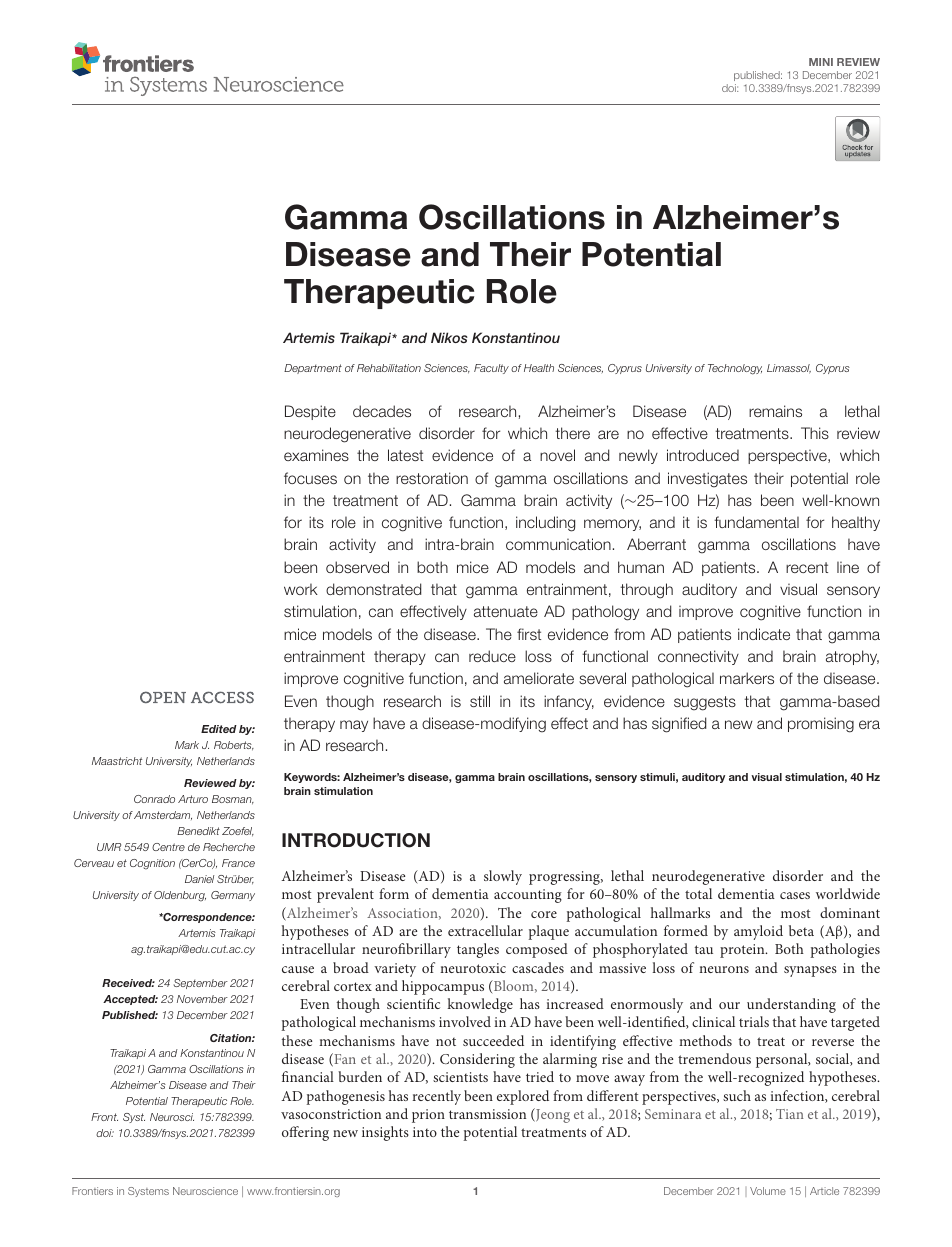  I want to click on offering, so click(305, 1133).
